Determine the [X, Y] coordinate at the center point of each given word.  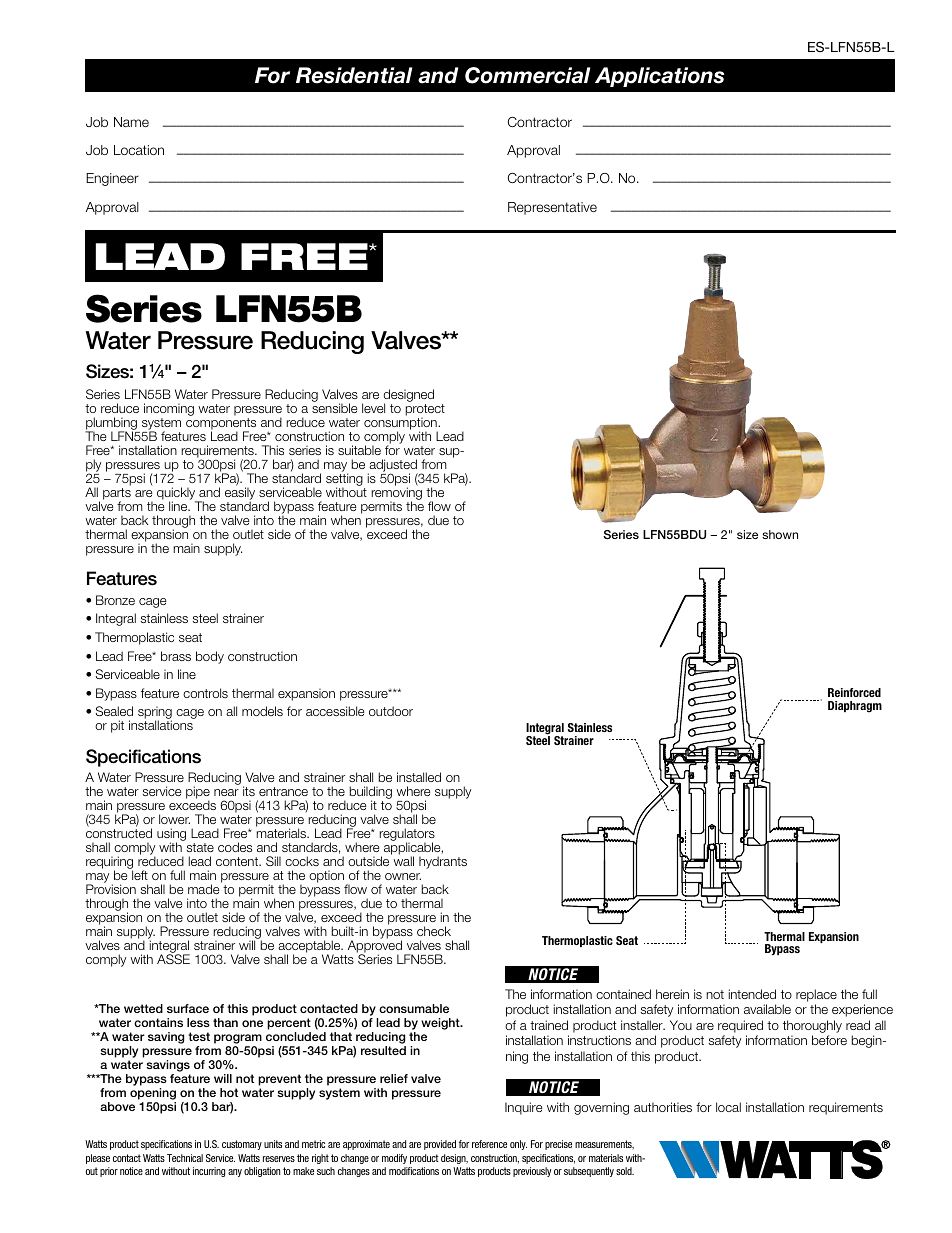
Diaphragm [855, 707]
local [728, 1107]
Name [131, 122]
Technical [185, 1158]
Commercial [527, 75]
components [221, 425]
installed [419, 777]
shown [780, 534]
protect [425, 411]
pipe [198, 794]
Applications [659, 77]
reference [489, 1144]
